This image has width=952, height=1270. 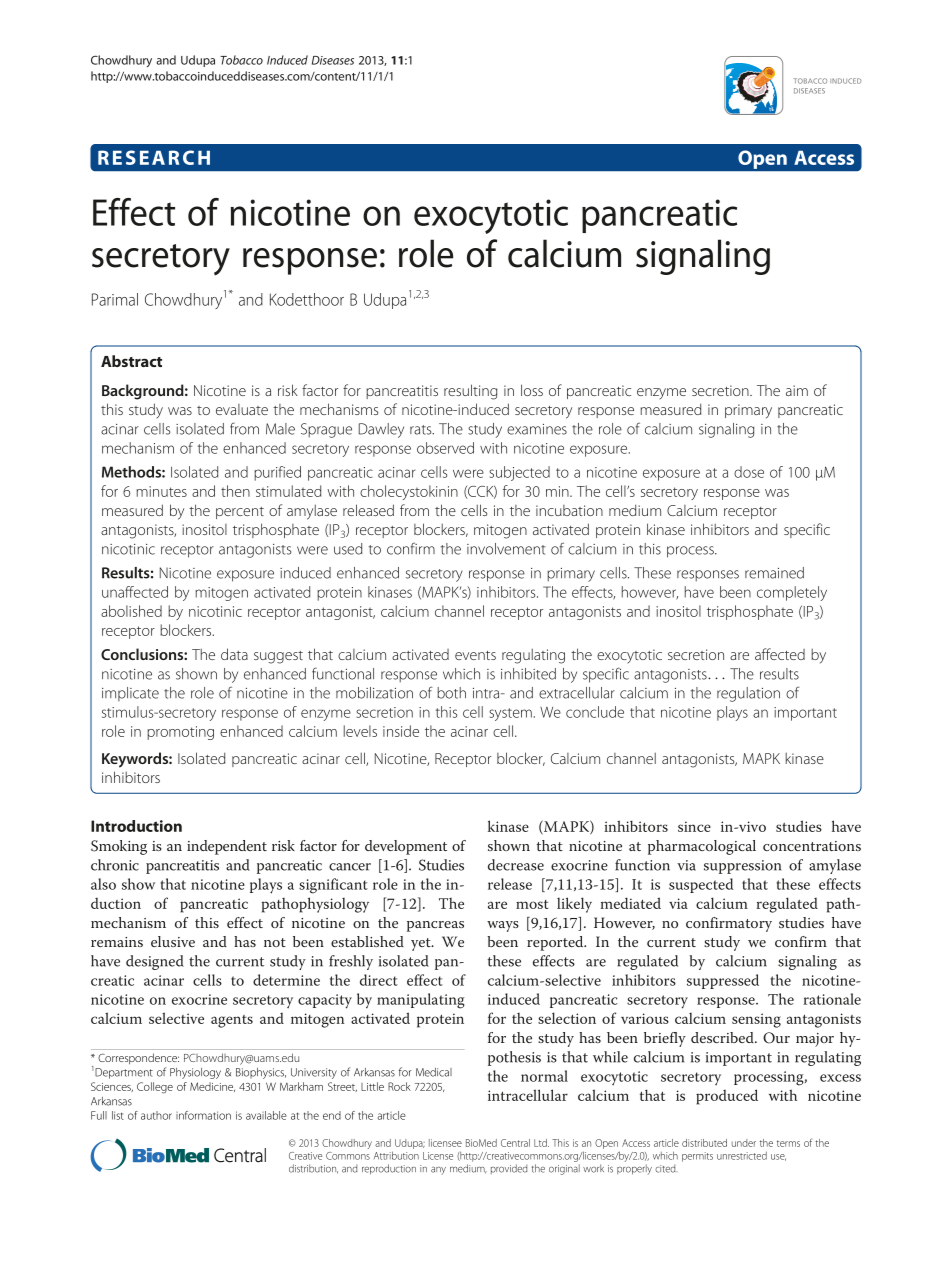 What do you see at coordinates (742, 867) in the image?
I see `suppression` at bounding box center [742, 867].
